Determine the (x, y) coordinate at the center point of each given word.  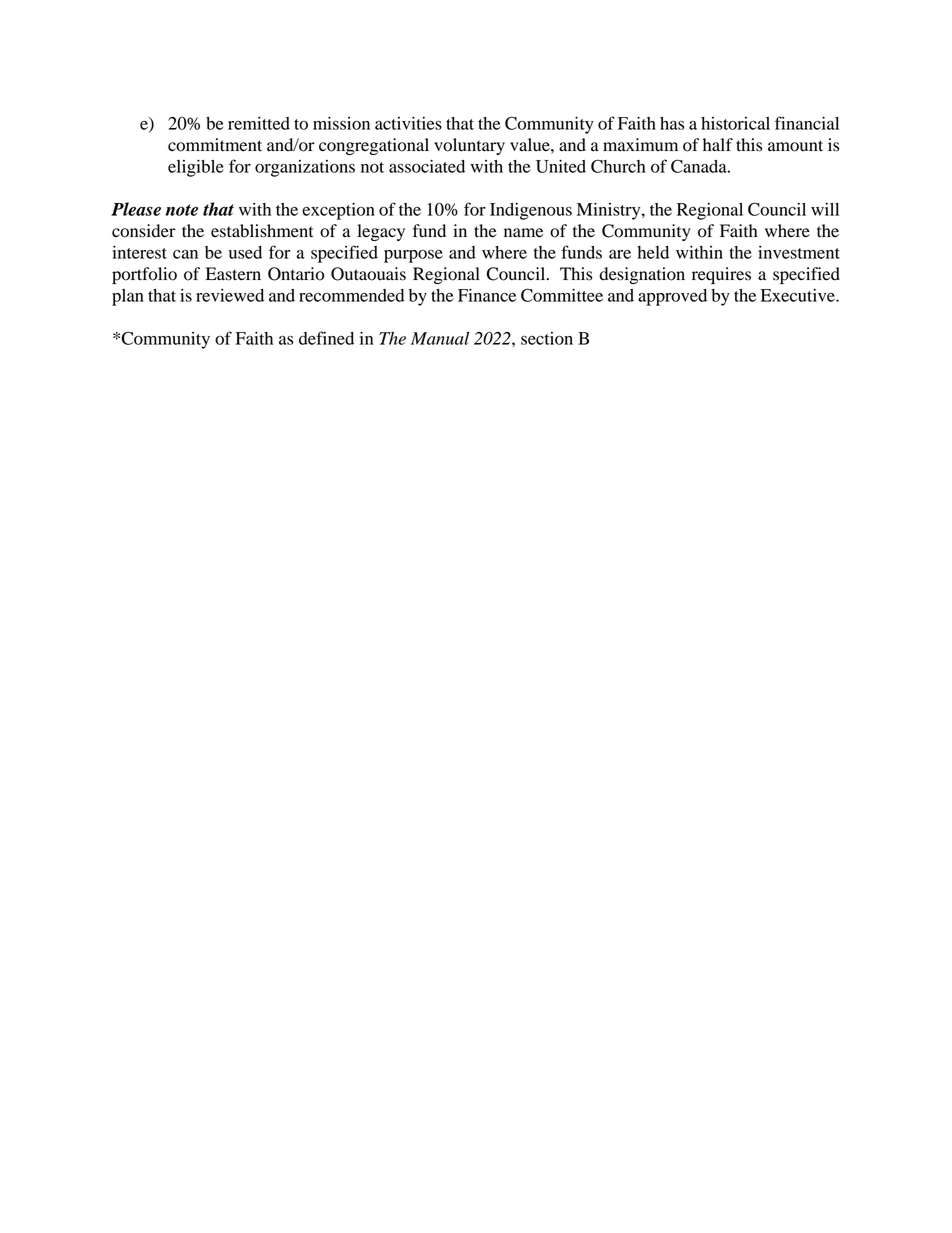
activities (408, 123)
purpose (413, 256)
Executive (799, 295)
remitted (259, 123)
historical (735, 123)
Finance (487, 295)
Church (618, 166)
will (825, 209)
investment (799, 252)
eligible (196, 168)
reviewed (230, 295)
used (245, 252)
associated (427, 166)
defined (326, 338)
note (182, 210)
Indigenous (531, 211)
